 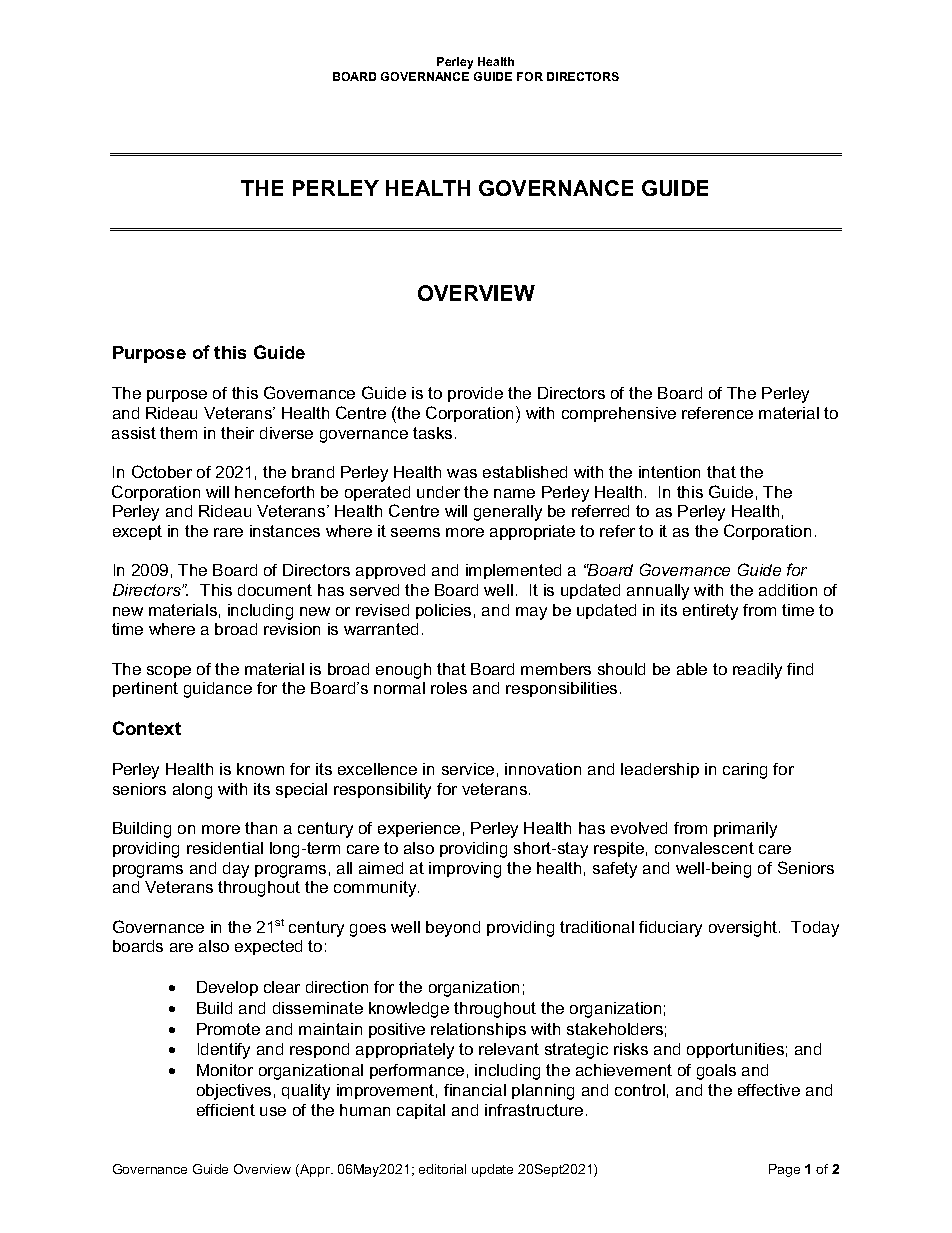 What do you see at coordinates (475, 394) in the page?
I see `provide` at bounding box center [475, 394].
